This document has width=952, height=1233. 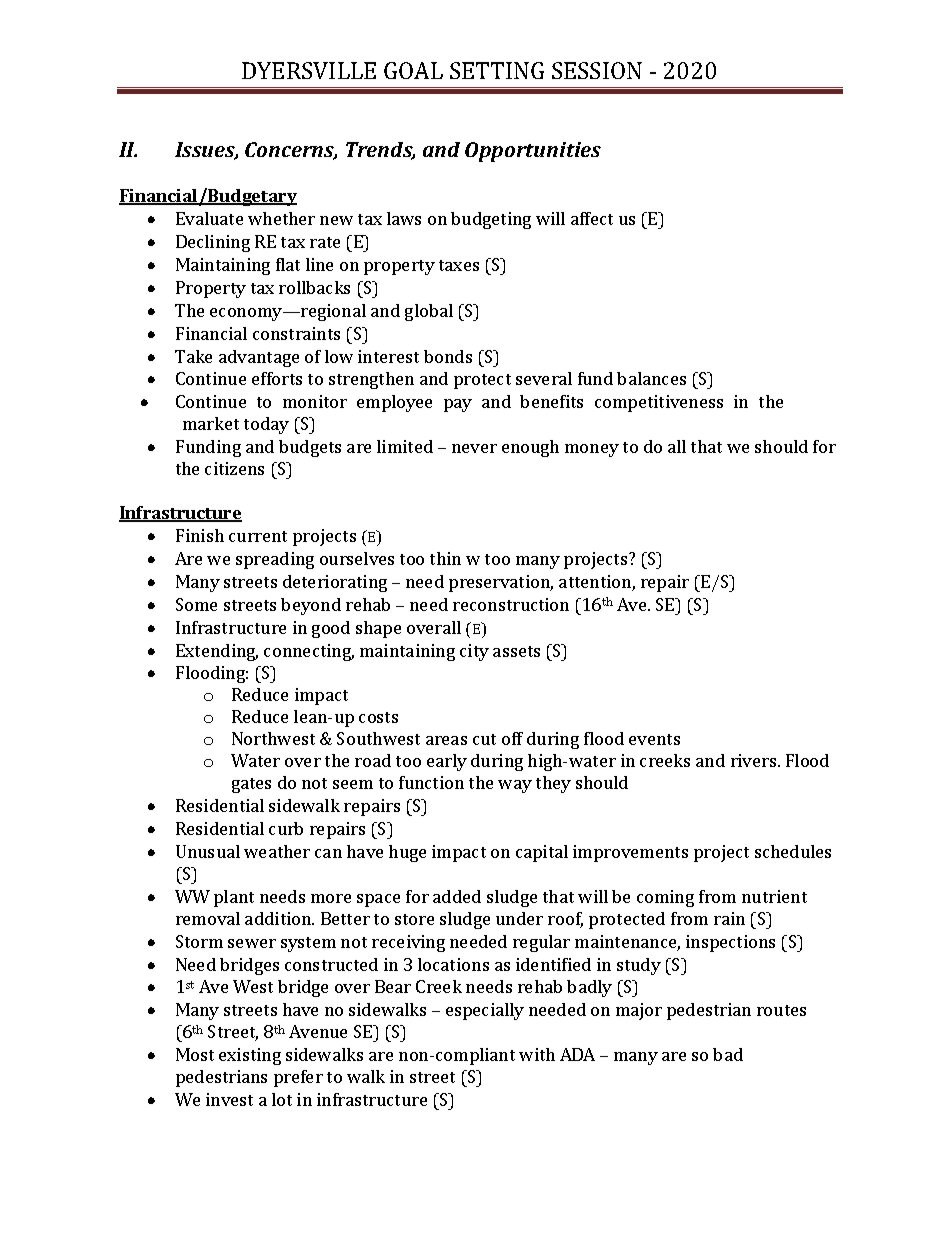 I want to click on whether, so click(x=281, y=218).
